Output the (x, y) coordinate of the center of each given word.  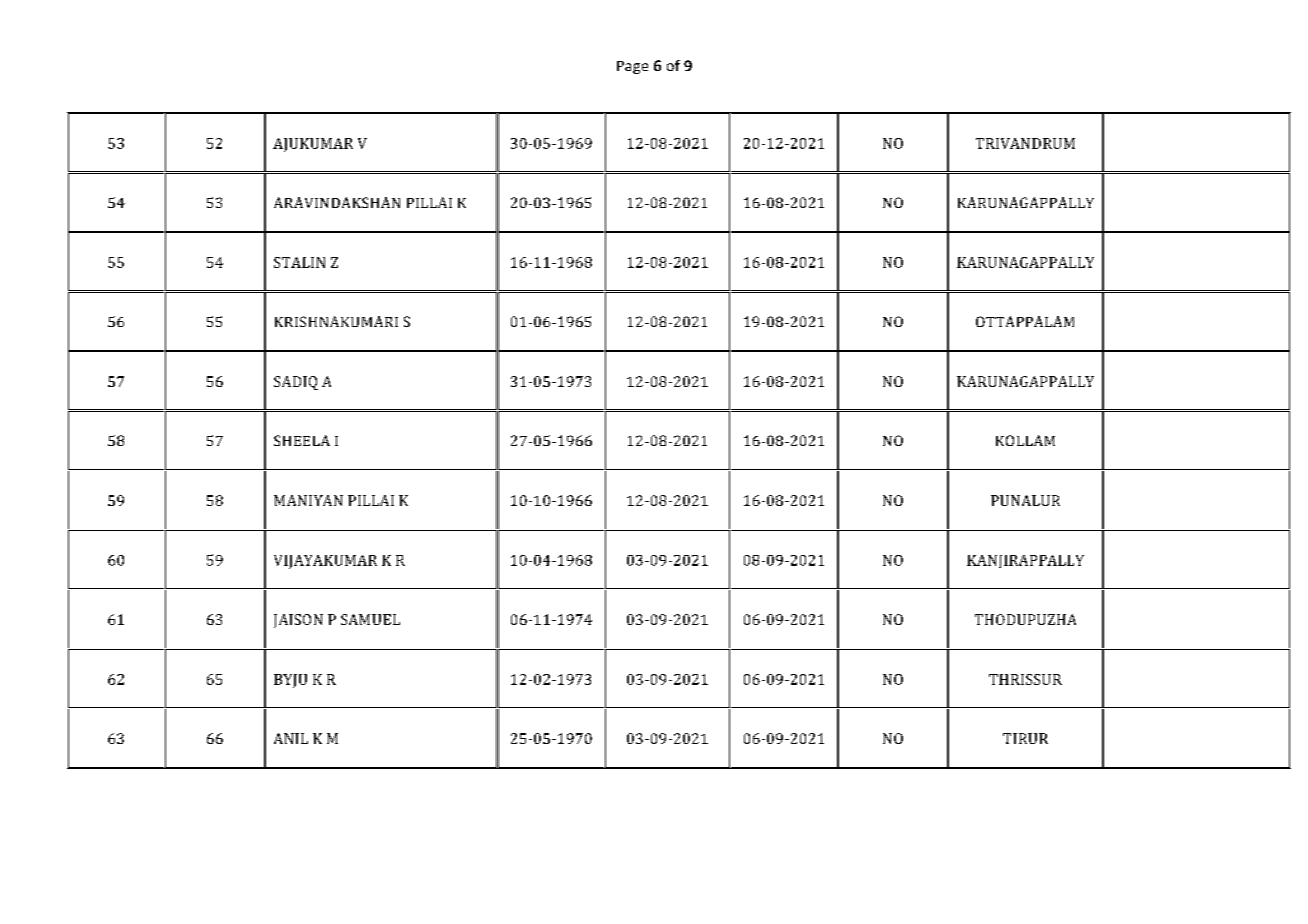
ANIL (291, 738)
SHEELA (302, 440)
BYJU (290, 681)
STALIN (299, 262)
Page (632, 67)
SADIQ (296, 383)
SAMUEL (370, 619)
